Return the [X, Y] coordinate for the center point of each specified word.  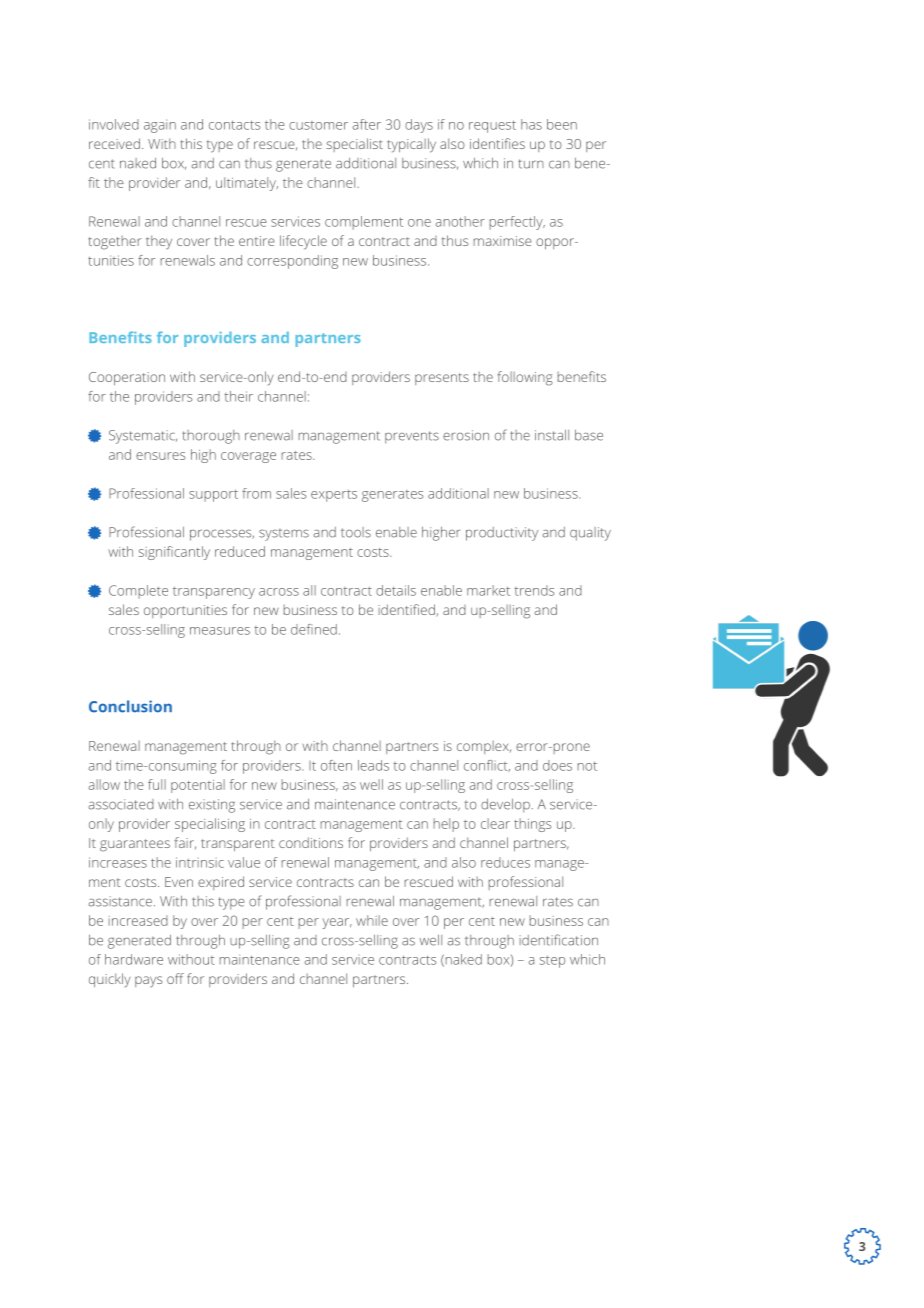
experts [334, 495]
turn [531, 164]
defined [314, 629]
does [557, 765]
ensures [160, 456]
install [552, 435]
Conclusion [130, 706]
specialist [354, 145]
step [552, 961]
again [160, 126]
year [337, 923]
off [175, 978]
